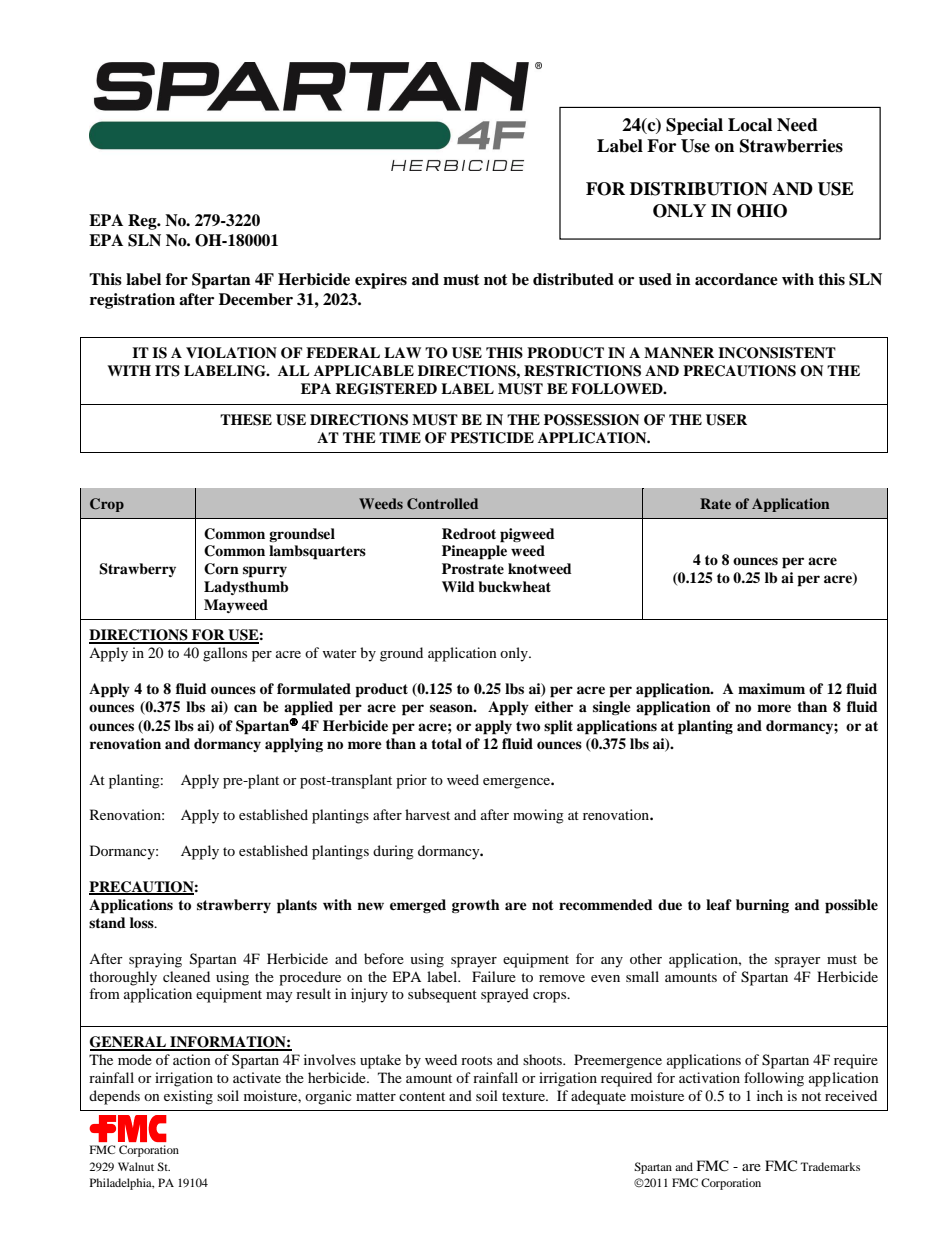  I want to click on maximum, so click(771, 688).
